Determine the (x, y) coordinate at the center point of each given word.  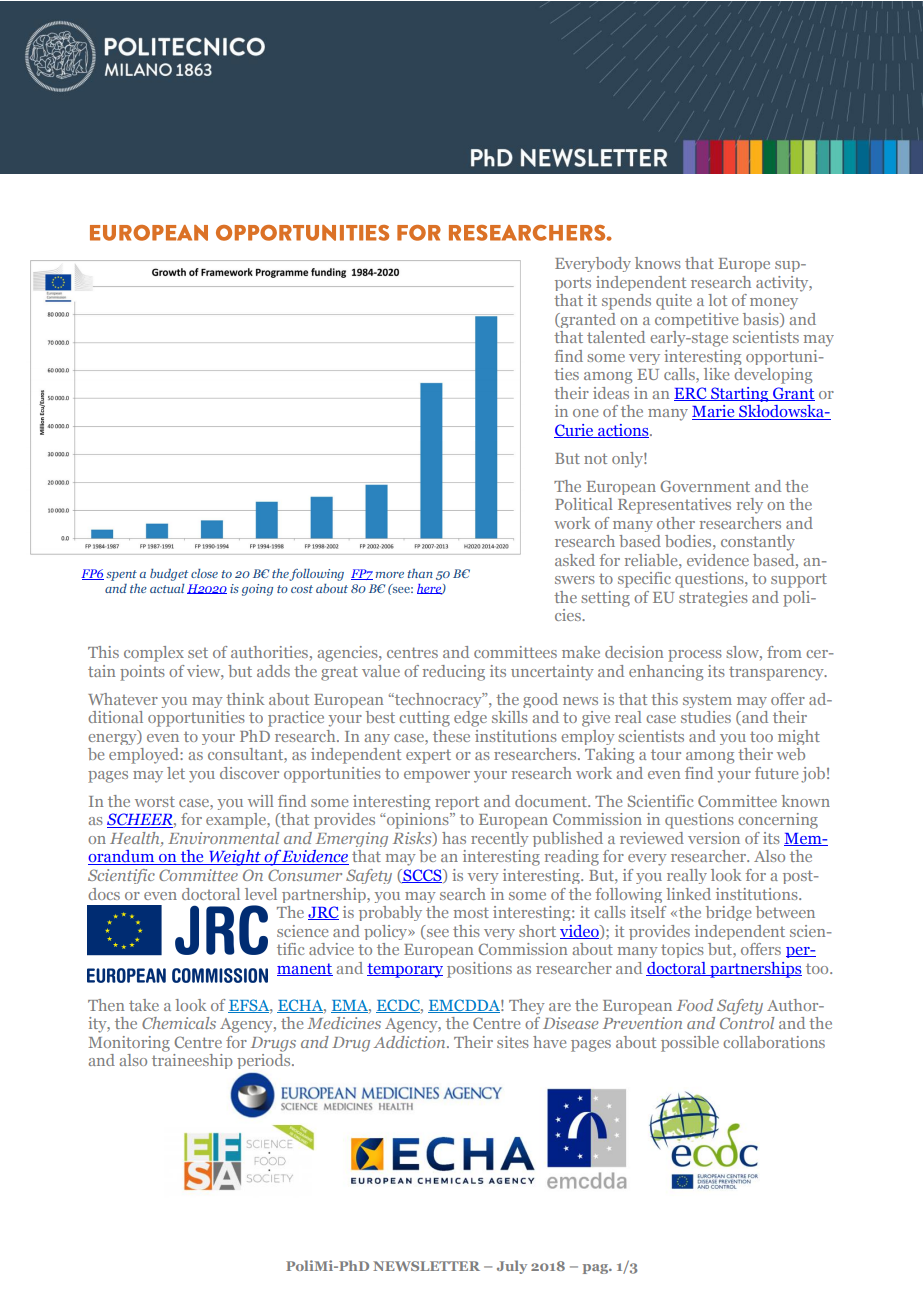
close (204, 573)
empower (437, 777)
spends (626, 302)
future (776, 773)
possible (690, 1044)
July (512, 1267)
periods (265, 1061)
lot (717, 300)
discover (249, 773)
